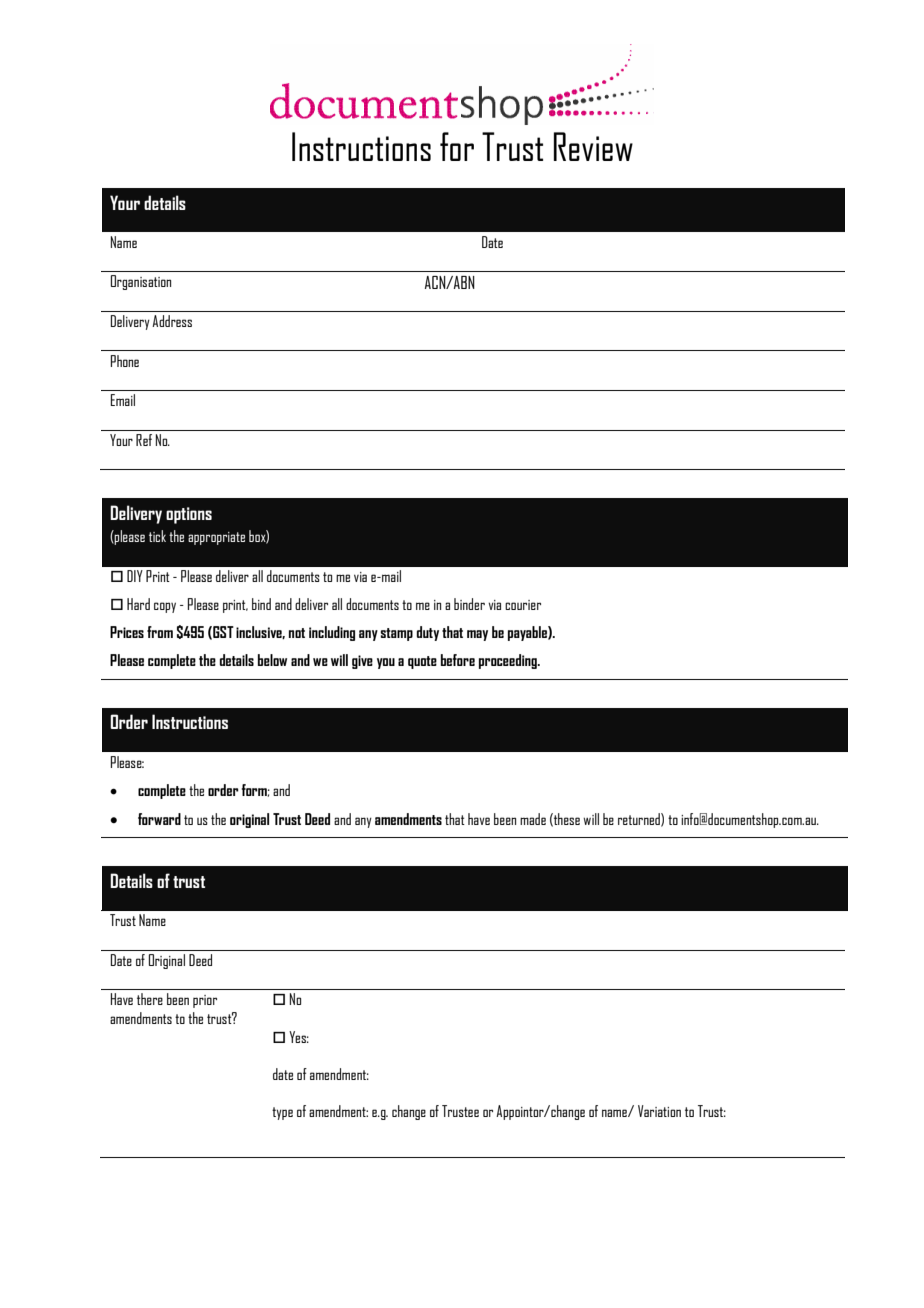  Describe the element at coordinates (523, 605) in the screenshot. I see `courier` at that location.
